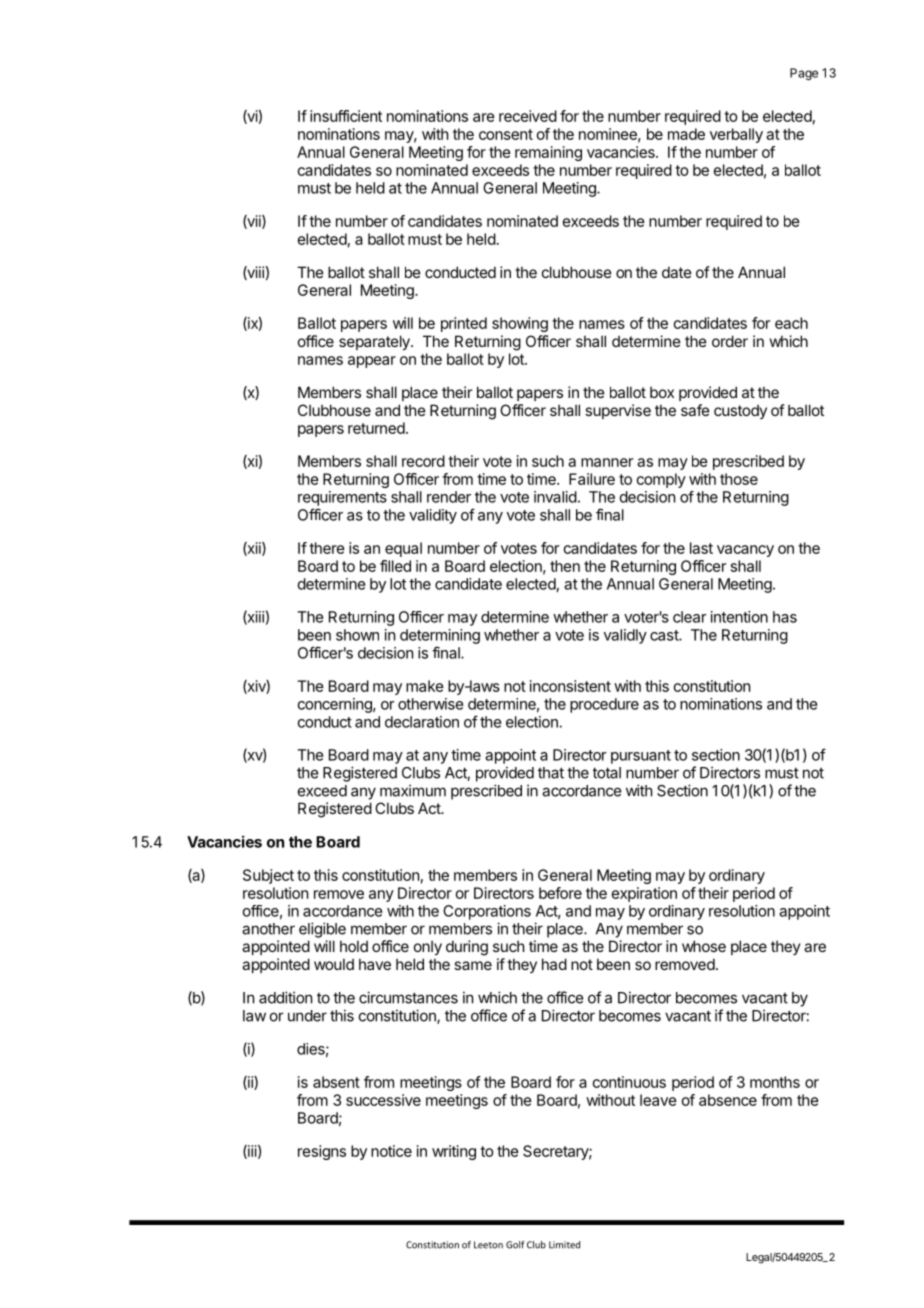 Image resolution: width=924 pixels, height=1308 pixels. Describe the element at coordinates (554, 964) in the screenshot. I see `had` at that location.
